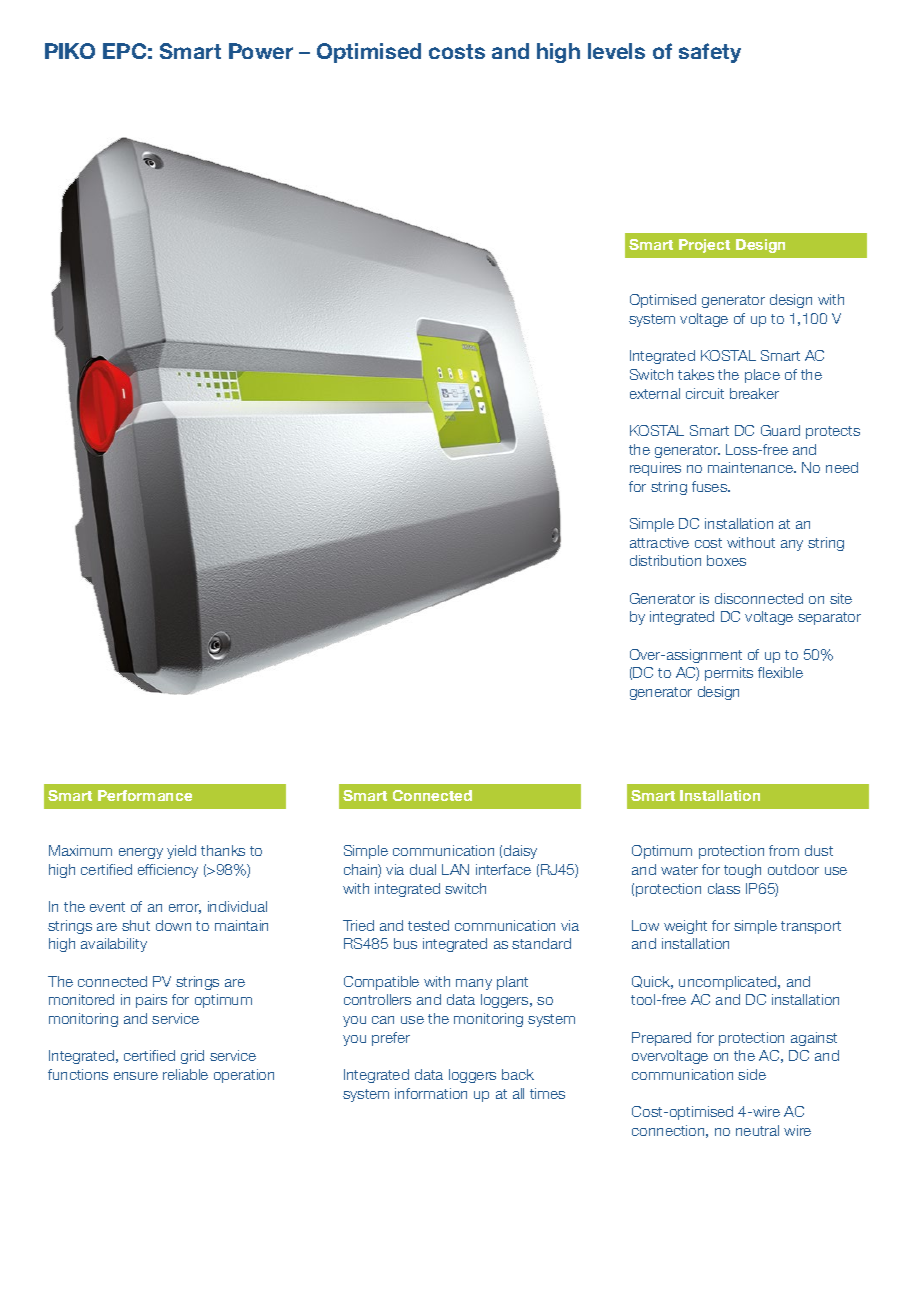  I want to click on reliable, so click(185, 1074).
